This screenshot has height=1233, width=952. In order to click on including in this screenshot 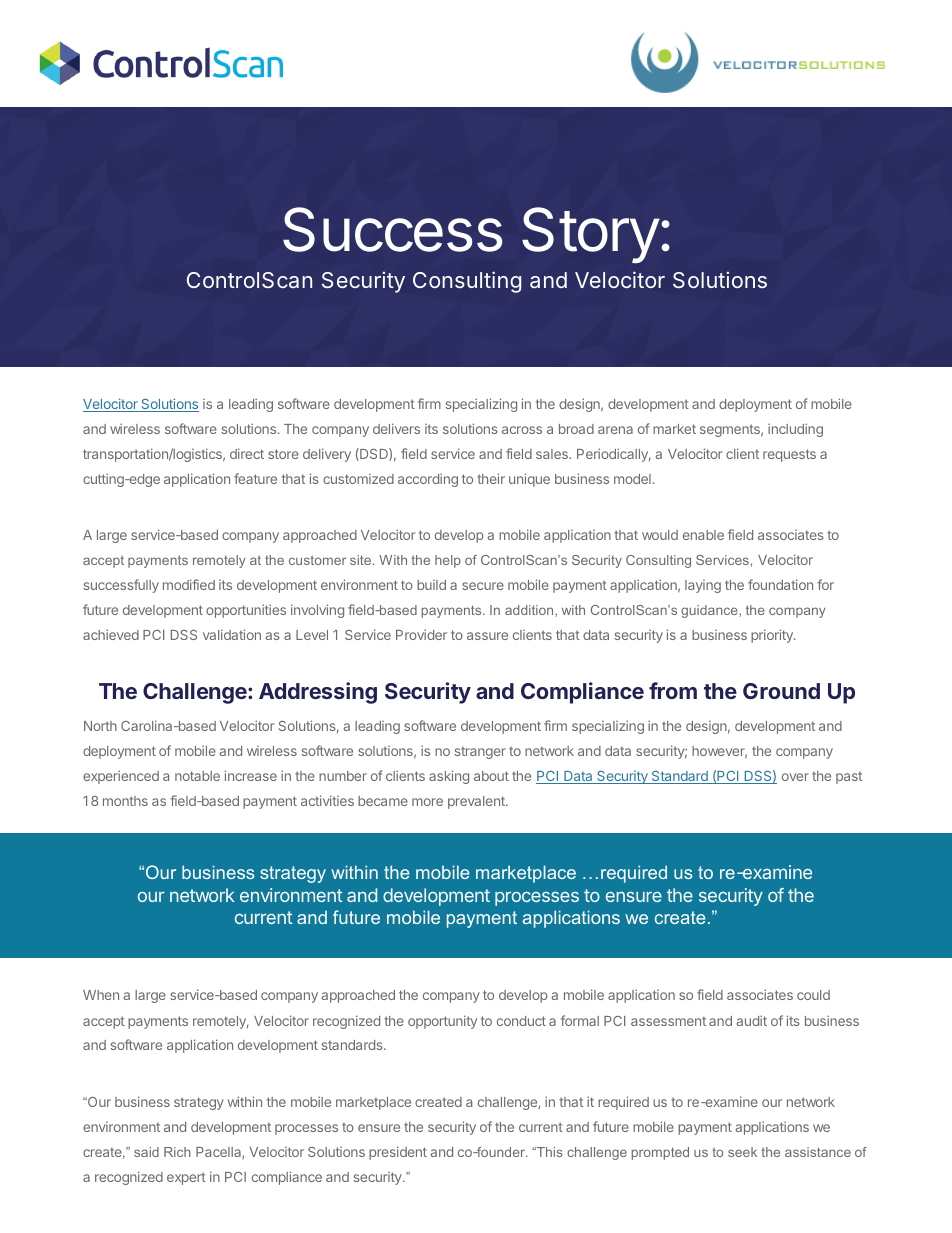, I will do `click(795, 430)`.
